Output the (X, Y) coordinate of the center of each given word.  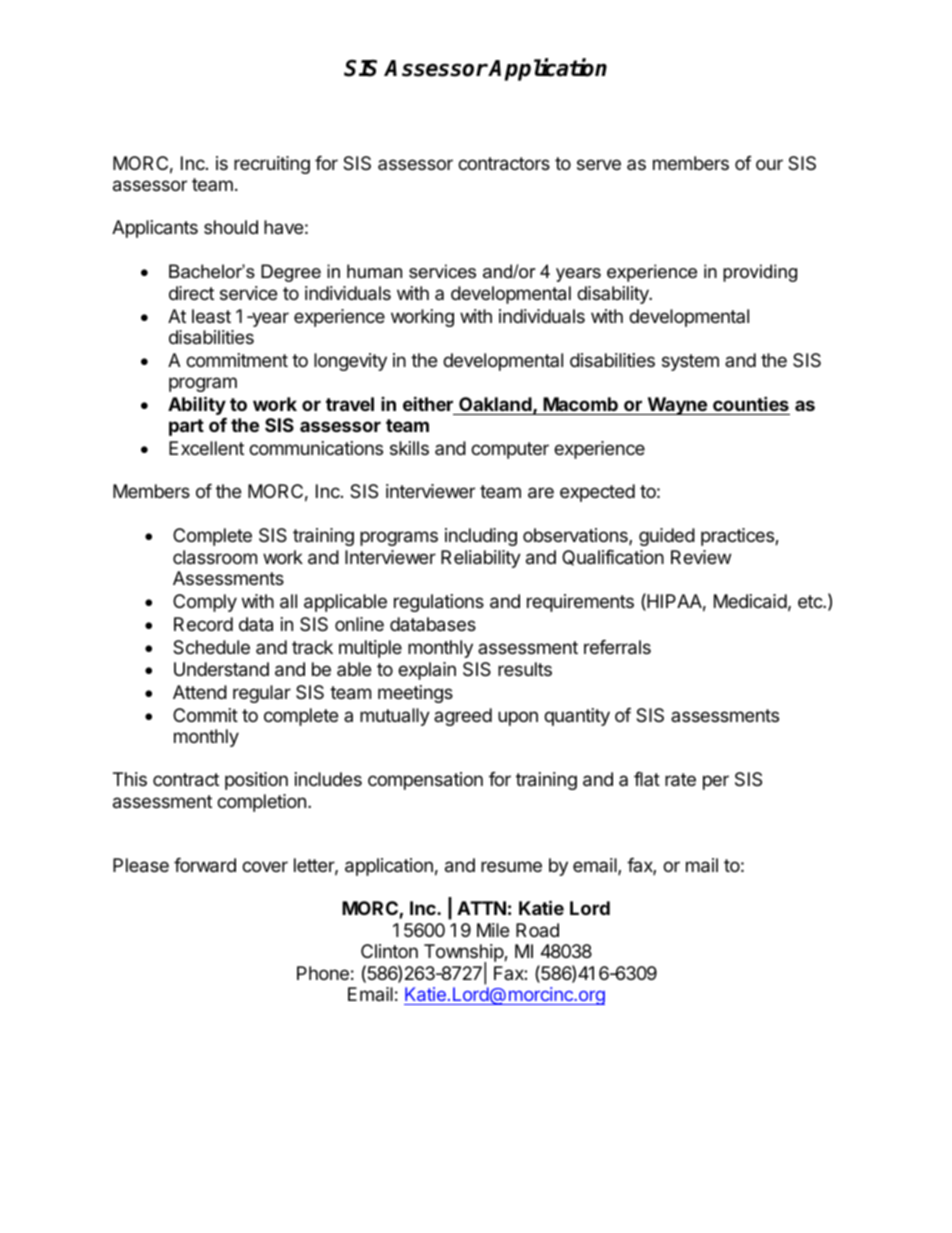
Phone (323, 973)
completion (261, 803)
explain (427, 671)
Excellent (206, 448)
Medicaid (750, 601)
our (769, 164)
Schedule (211, 647)
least (211, 316)
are (541, 493)
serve (599, 164)
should (231, 227)
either (428, 403)
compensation (425, 781)
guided (667, 537)
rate (680, 780)
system (690, 362)
